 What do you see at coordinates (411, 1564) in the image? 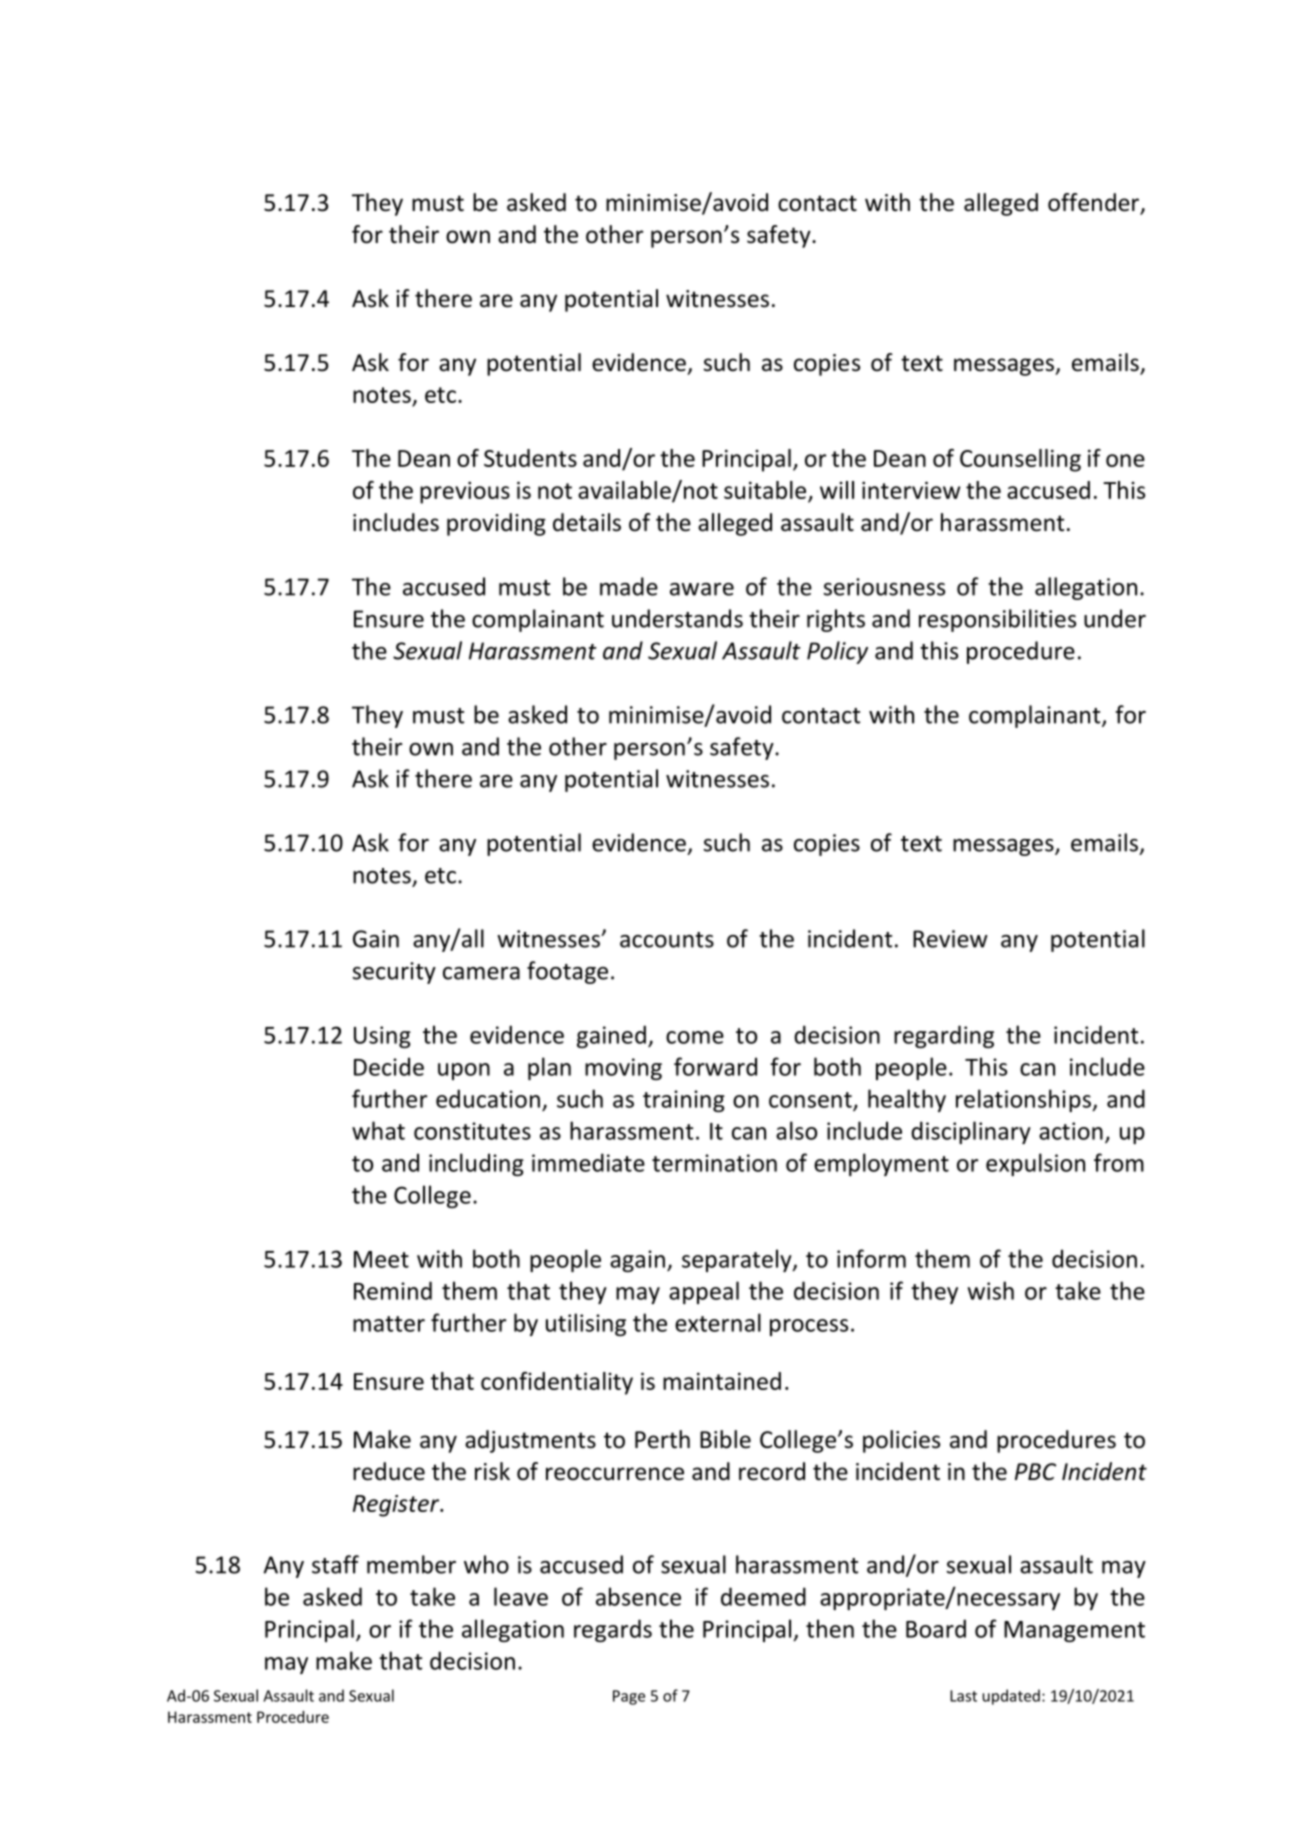
I see `member` at bounding box center [411, 1564].
